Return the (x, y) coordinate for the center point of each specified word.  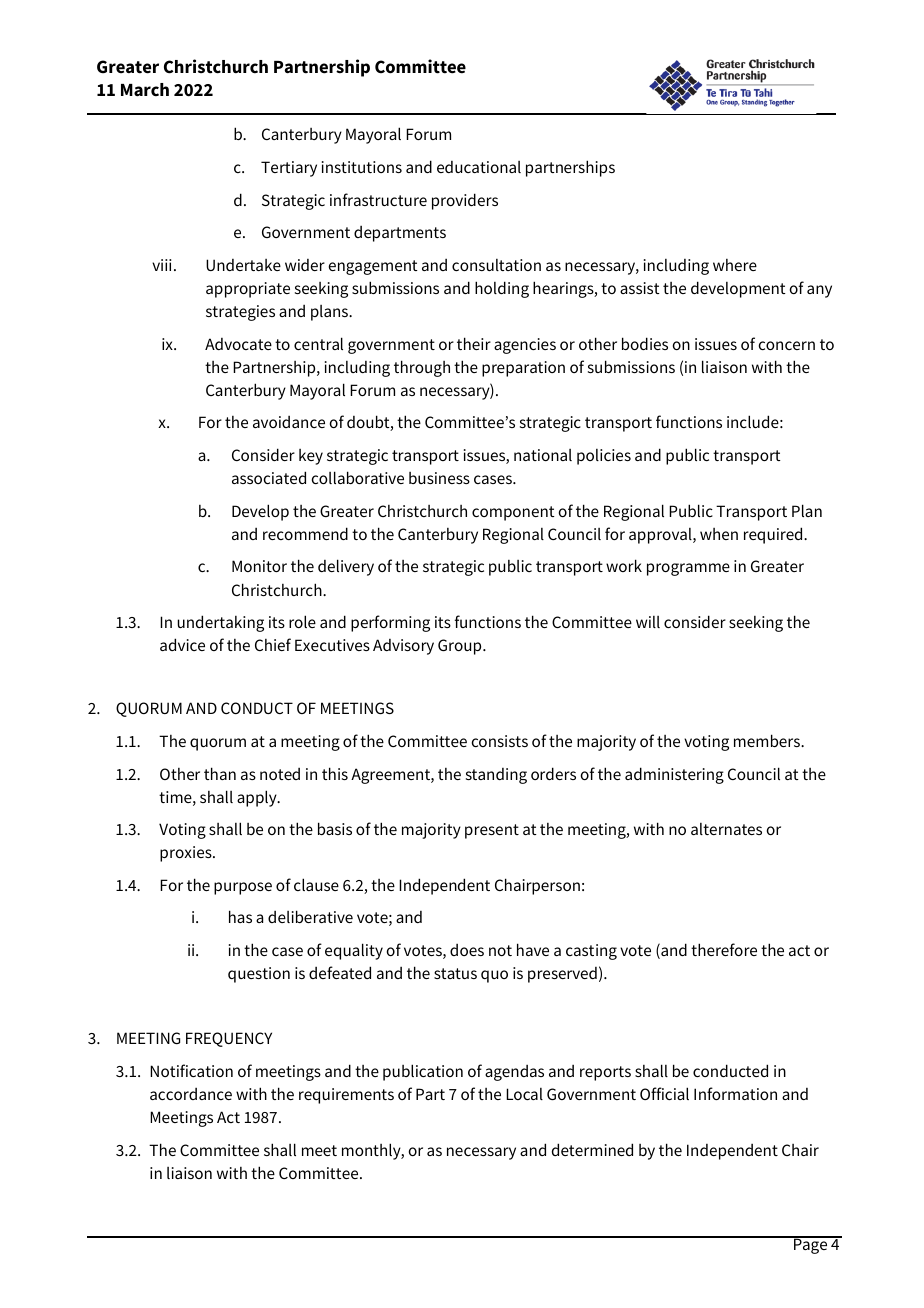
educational (479, 167)
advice (182, 644)
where (735, 265)
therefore (724, 949)
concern (787, 345)
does (467, 950)
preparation (523, 369)
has (240, 916)
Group (461, 647)
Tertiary (289, 169)
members (768, 740)
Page (811, 1245)
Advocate (238, 344)
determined (592, 1149)
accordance (191, 1094)
